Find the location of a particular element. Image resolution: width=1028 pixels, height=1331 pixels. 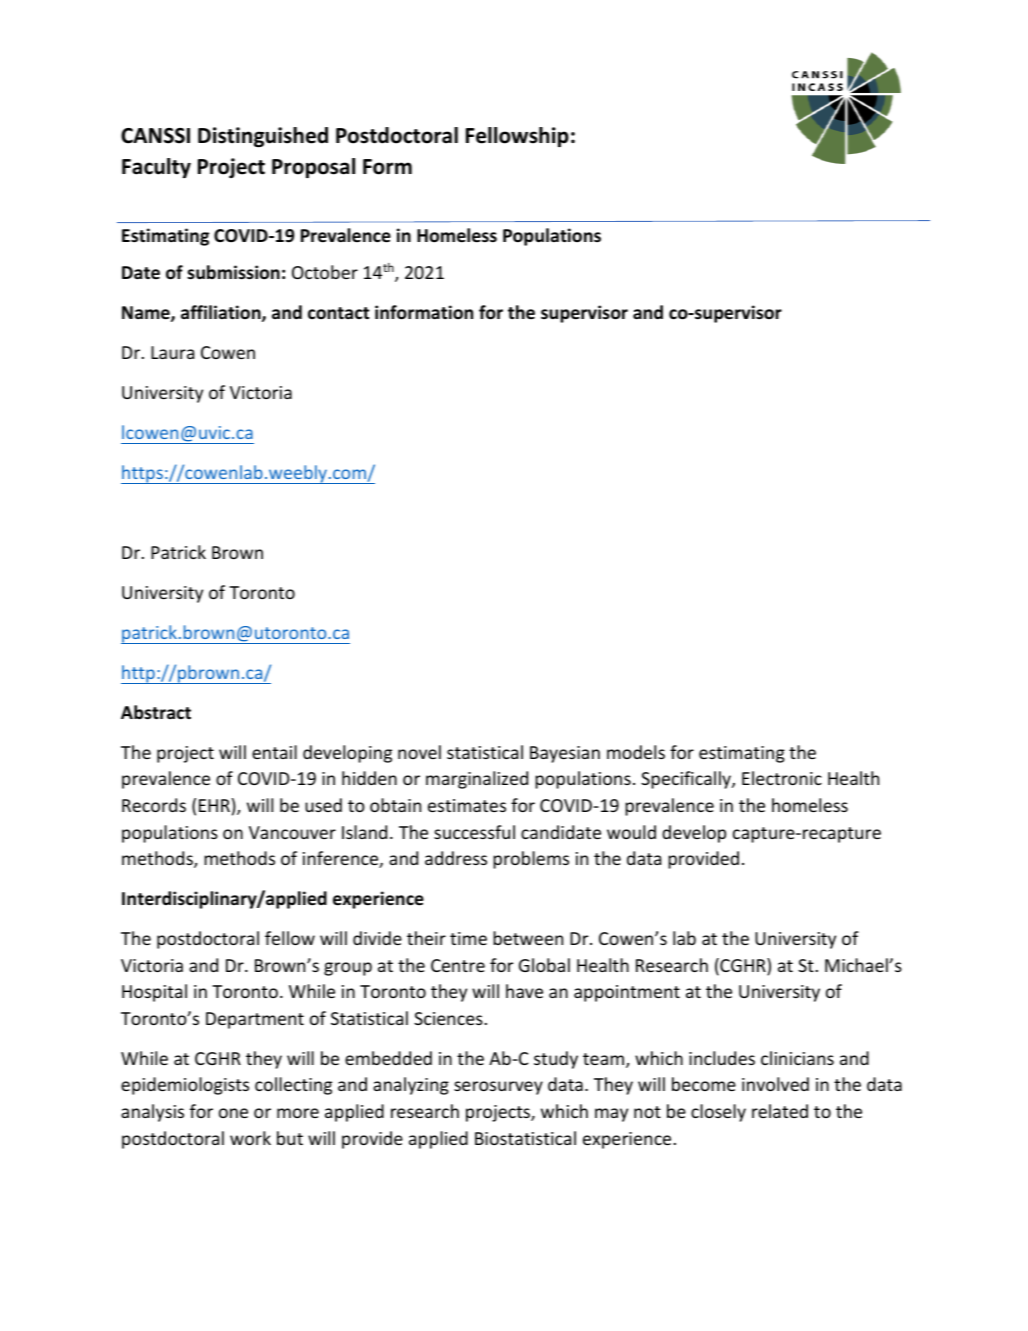

October is located at coordinates (325, 272).
